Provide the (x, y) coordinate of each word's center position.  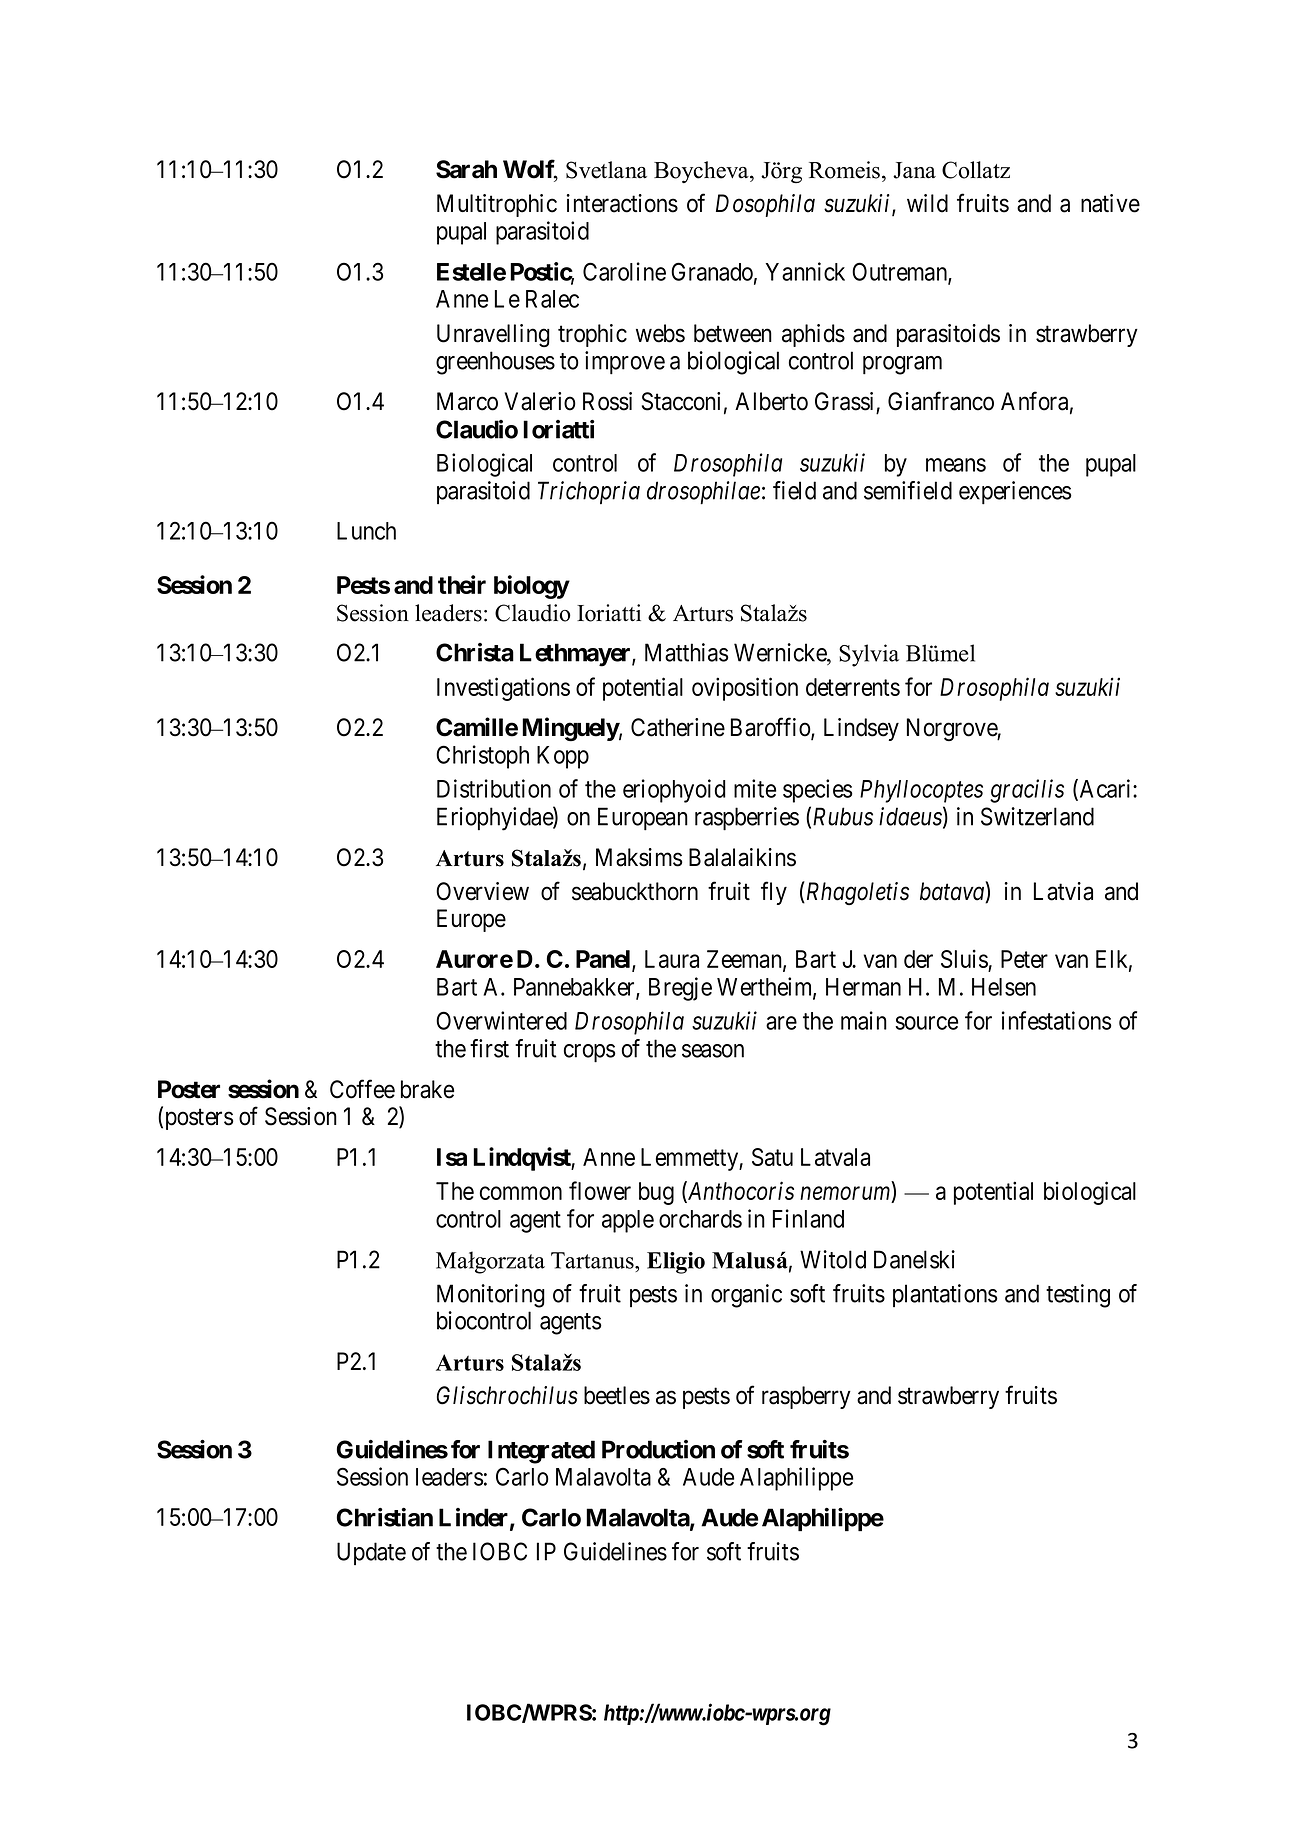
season (713, 1051)
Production (658, 1449)
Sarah (466, 169)
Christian (385, 1517)
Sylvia (869, 655)
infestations (1057, 1020)
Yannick (805, 271)
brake (427, 1089)
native (1110, 203)
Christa (475, 652)
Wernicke (781, 652)
